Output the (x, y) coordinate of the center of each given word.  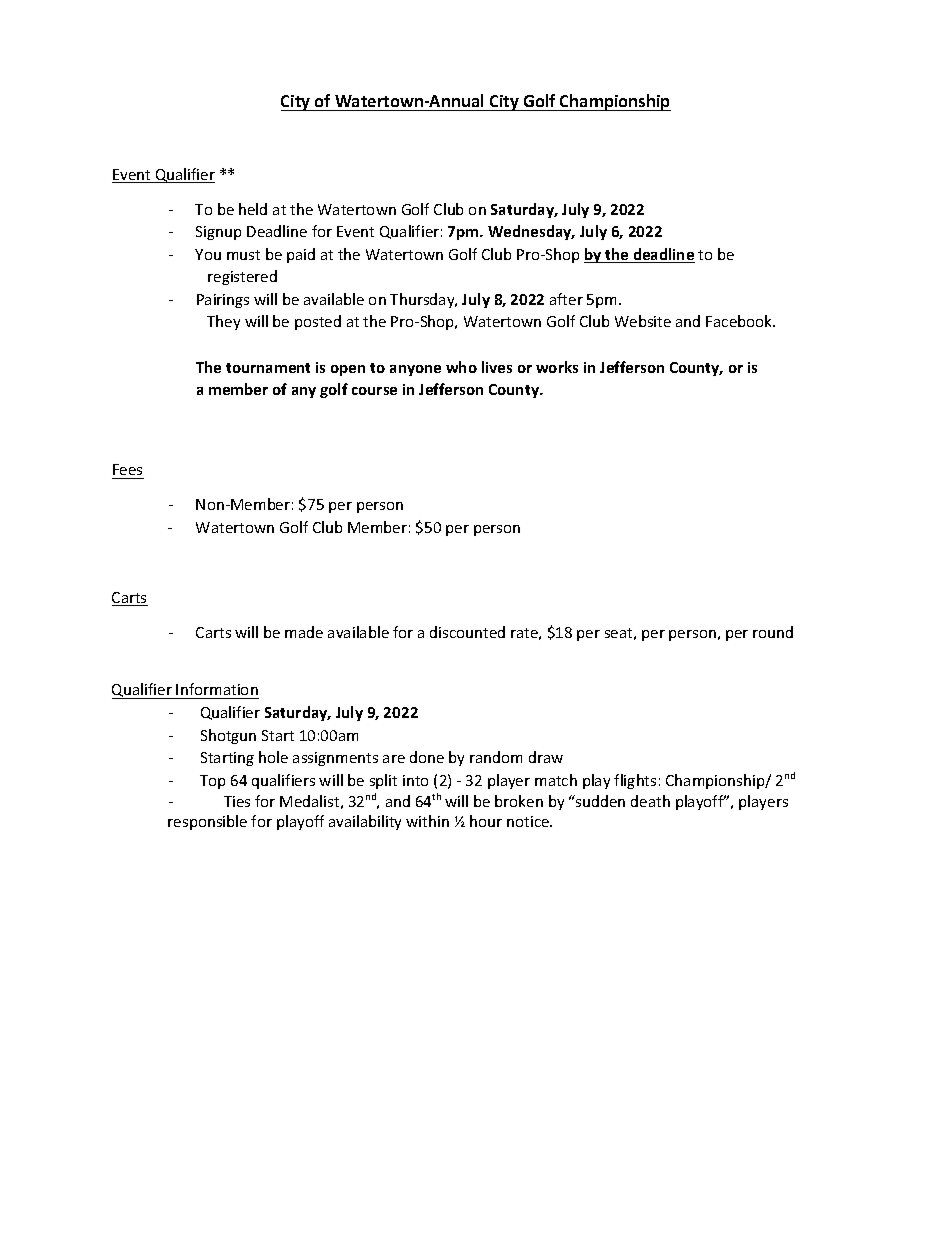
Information (217, 691)
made (304, 632)
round (773, 632)
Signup (218, 233)
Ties (237, 801)
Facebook (740, 321)
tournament (268, 368)
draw (546, 757)
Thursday (423, 300)
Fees (127, 469)
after (566, 299)
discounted (467, 632)
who (461, 367)
